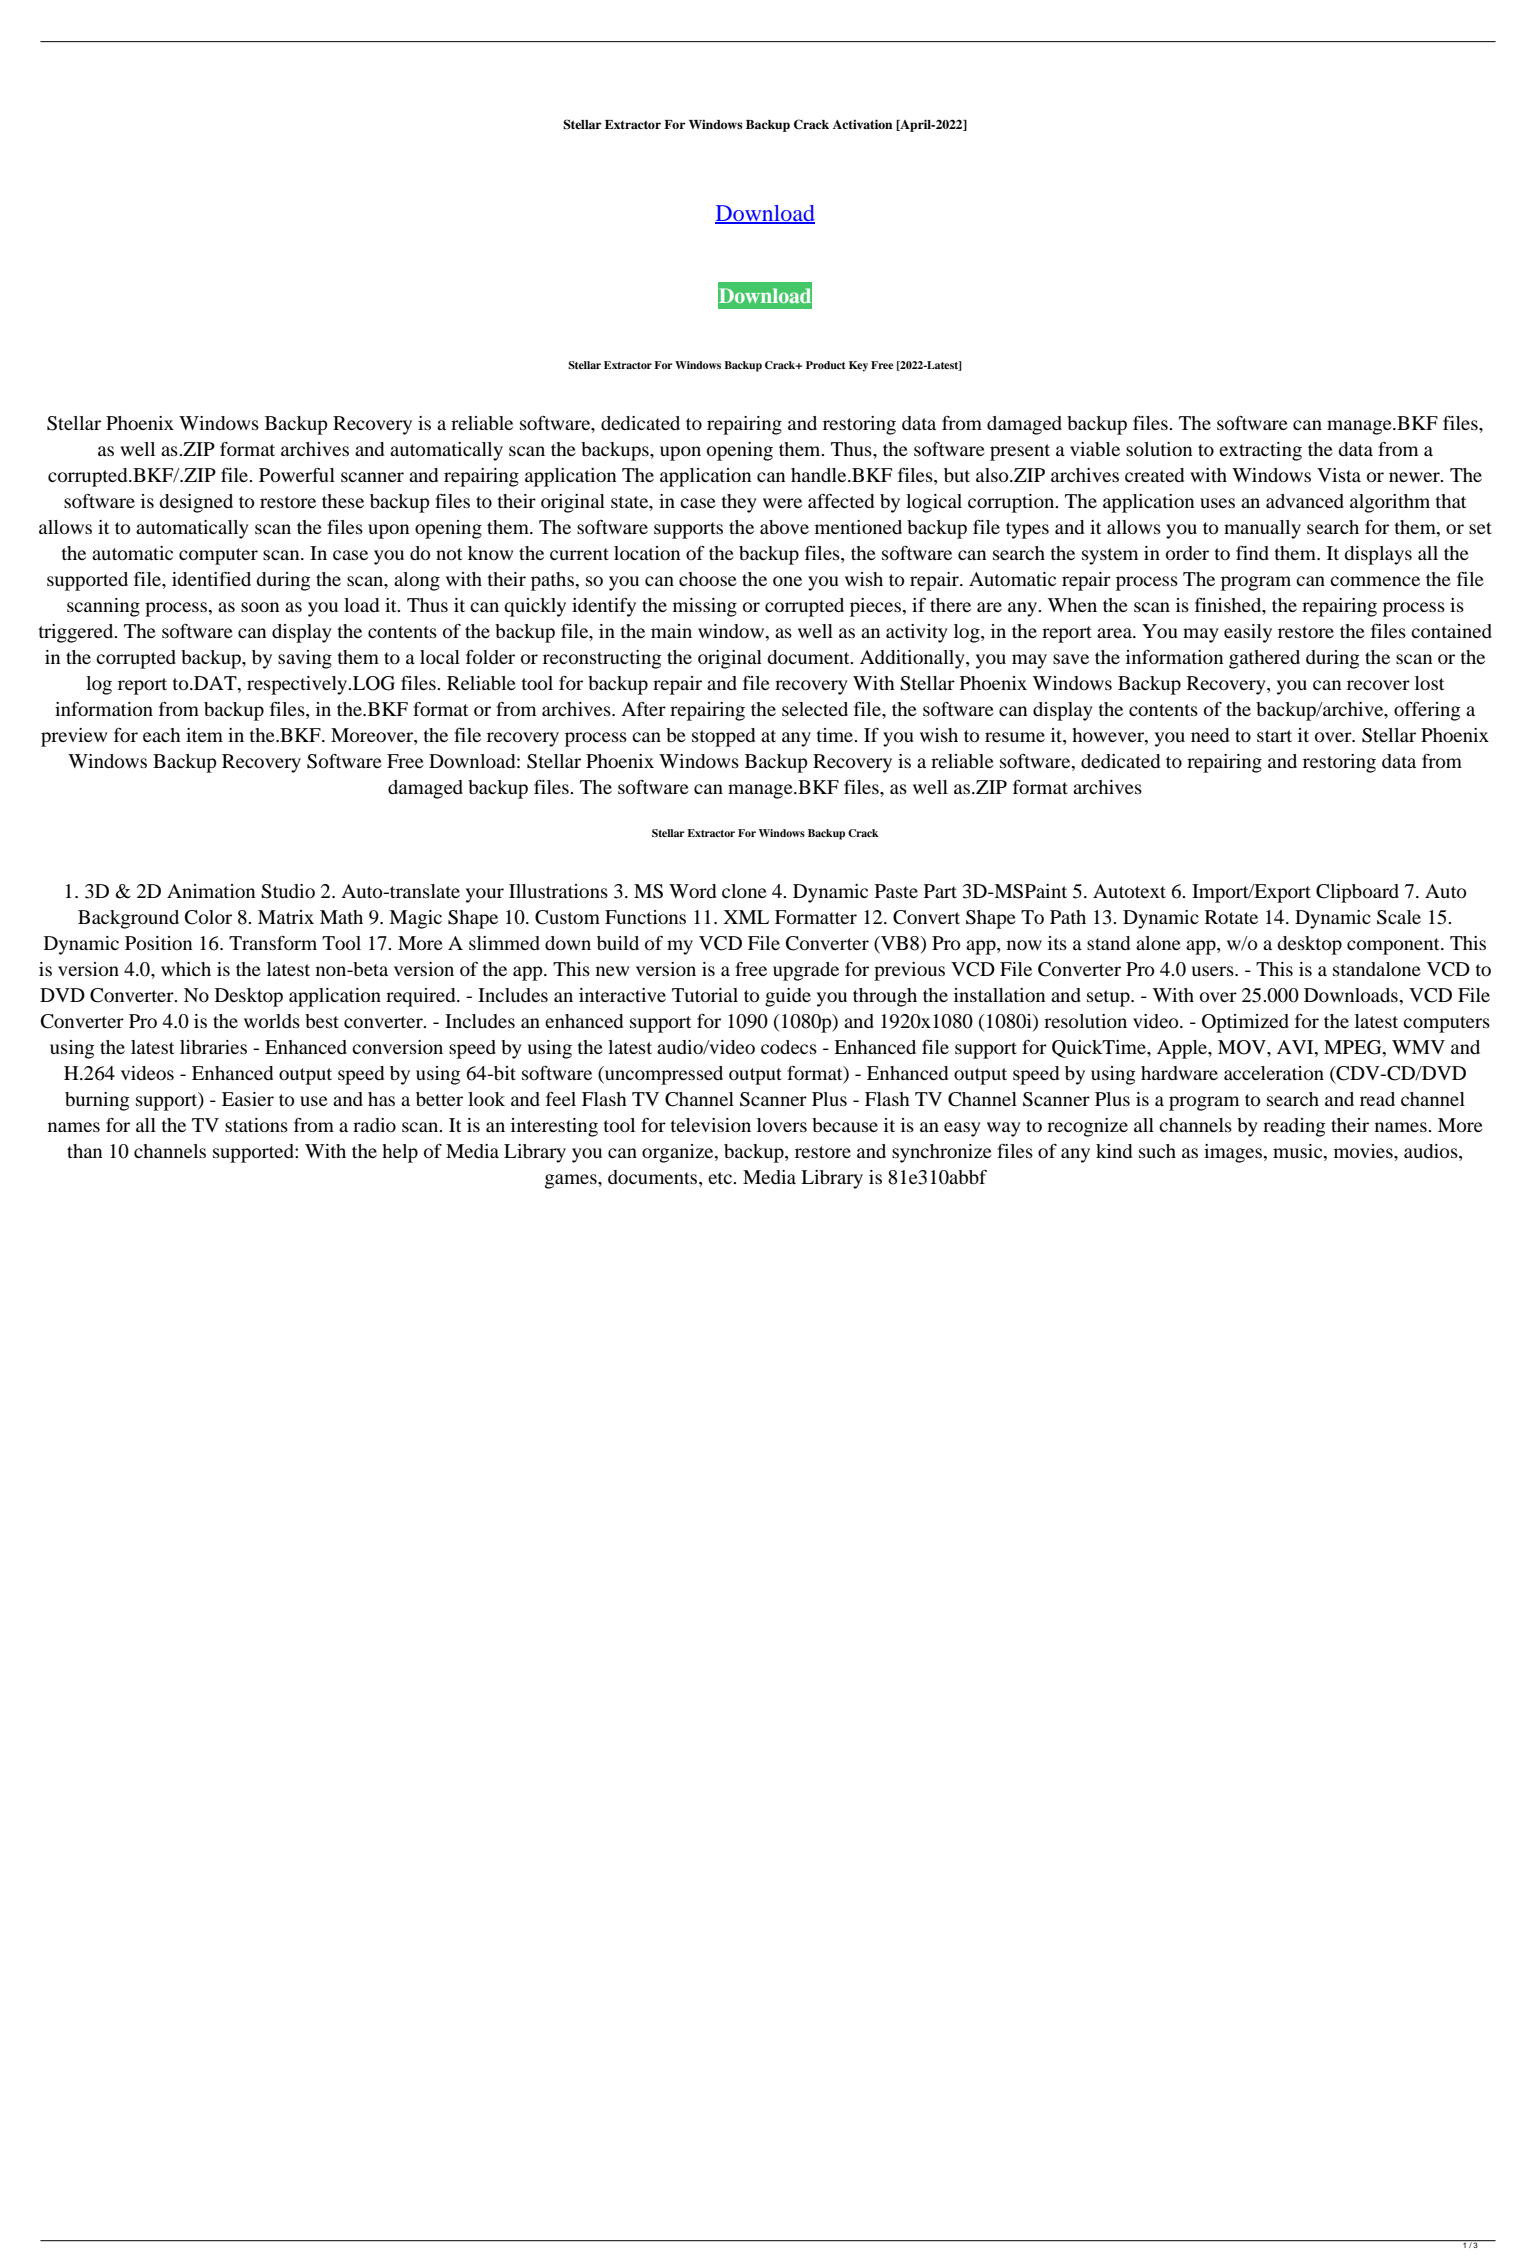 The image size is (1536, 2268). What do you see at coordinates (710, 1125) in the page?
I see `television` at bounding box center [710, 1125].
